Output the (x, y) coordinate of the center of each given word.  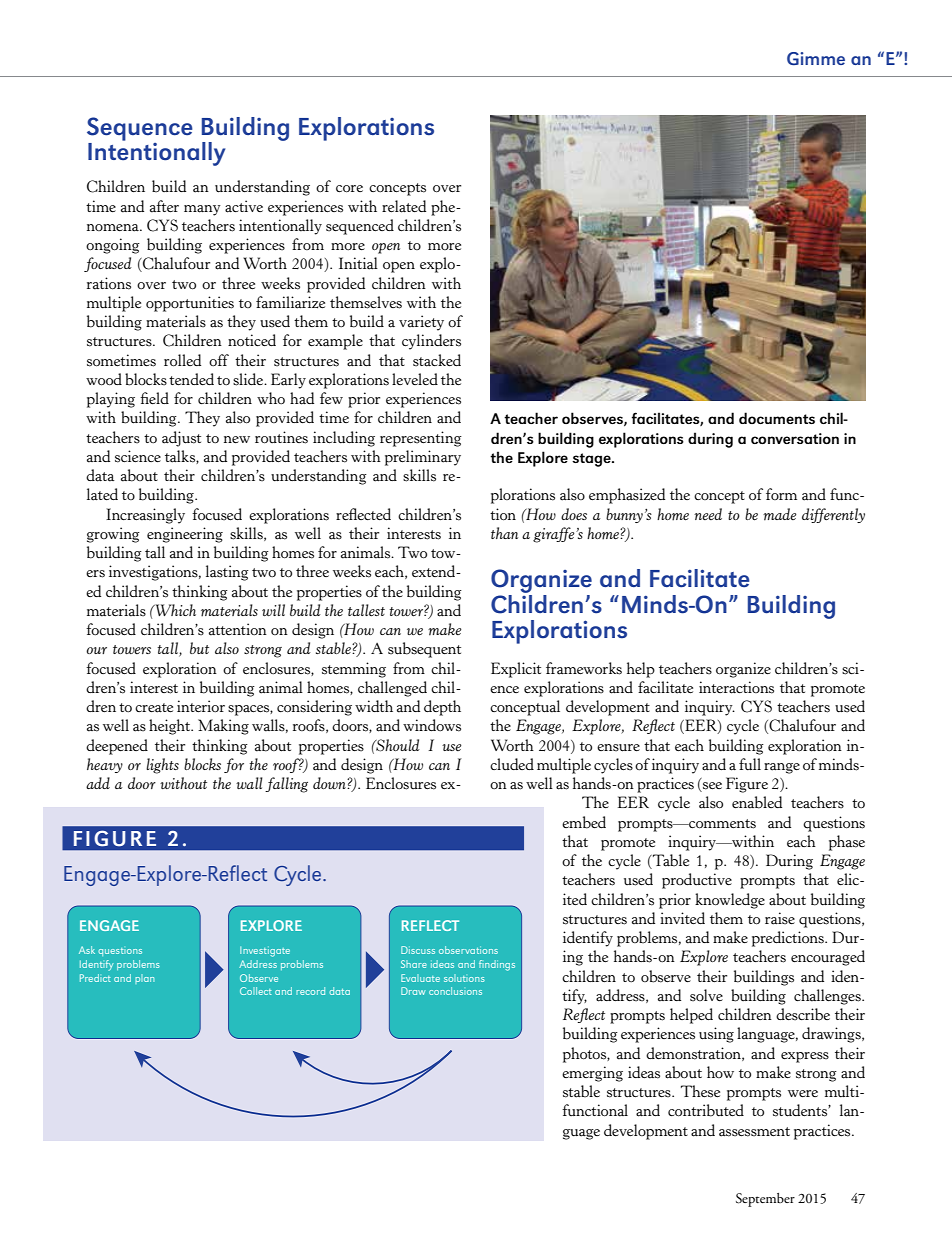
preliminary (423, 458)
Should (397, 745)
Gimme (816, 58)
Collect (256, 991)
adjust (181, 439)
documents (777, 418)
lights (162, 766)
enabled (757, 802)
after (164, 206)
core (349, 189)
